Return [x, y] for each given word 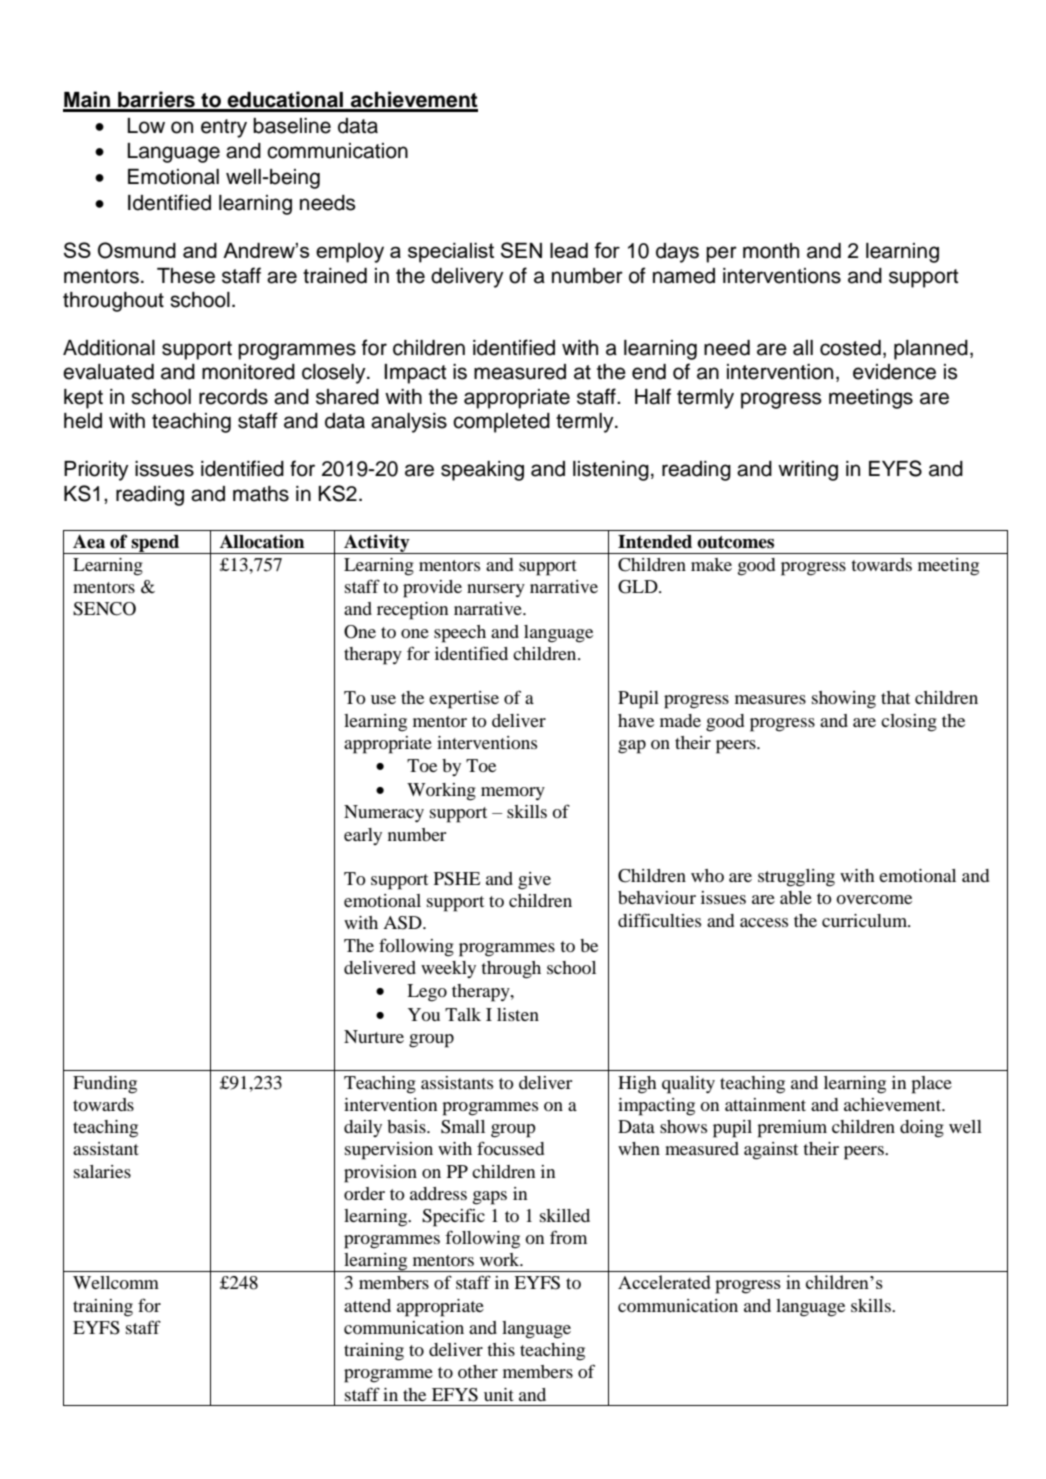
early [363, 836]
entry [224, 128]
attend [367, 1305]
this [501, 1349]
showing [844, 700]
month [771, 251]
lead [569, 250]
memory [513, 793]
